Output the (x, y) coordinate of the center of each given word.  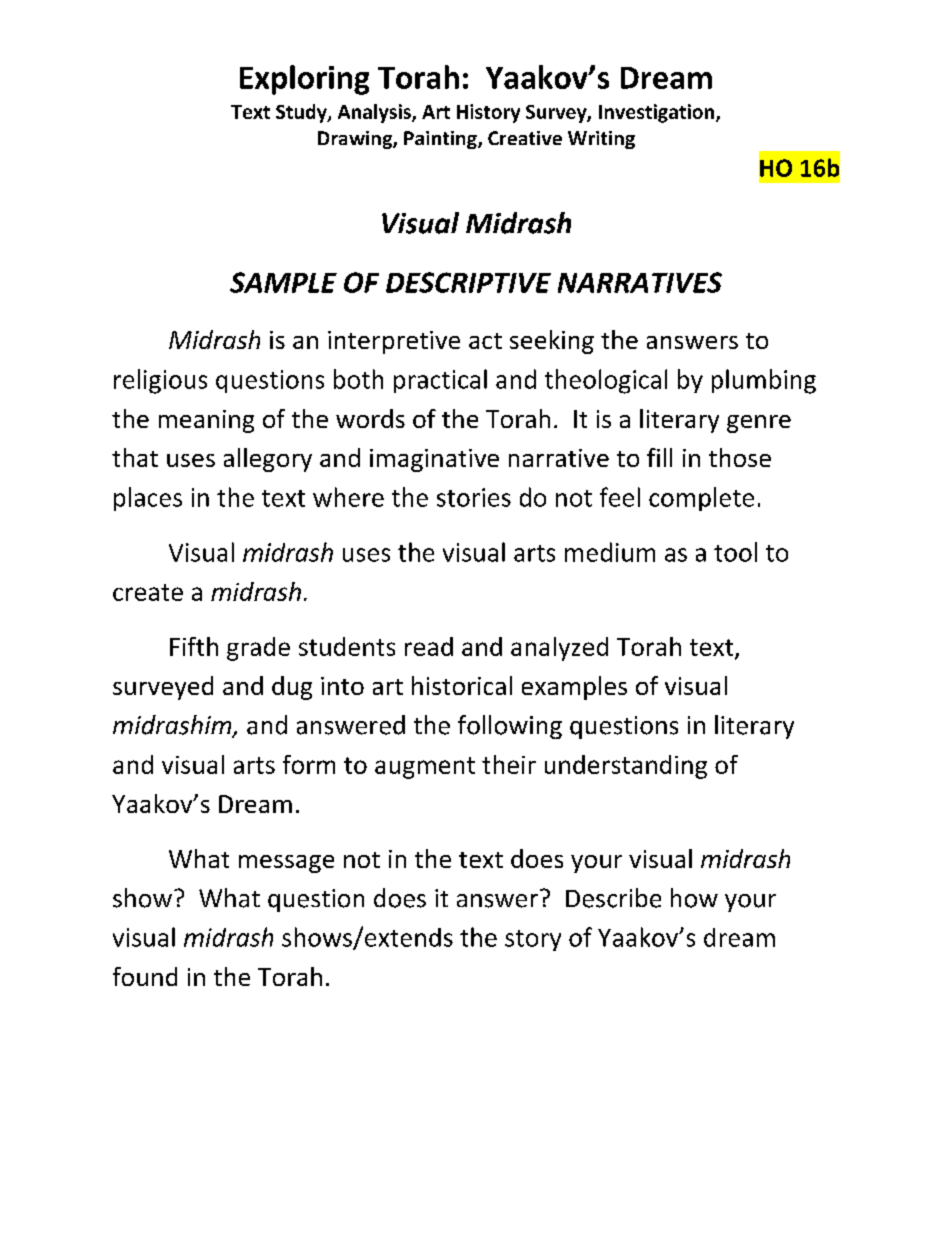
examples (574, 688)
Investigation (658, 113)
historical (462, 685)
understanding (626, 767)
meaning (206, 421)
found (145, 976)
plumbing (764, 381)
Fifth (194, 646)
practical (440, 381)
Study (302, 113)
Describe (613, 898)
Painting (441, 140)
